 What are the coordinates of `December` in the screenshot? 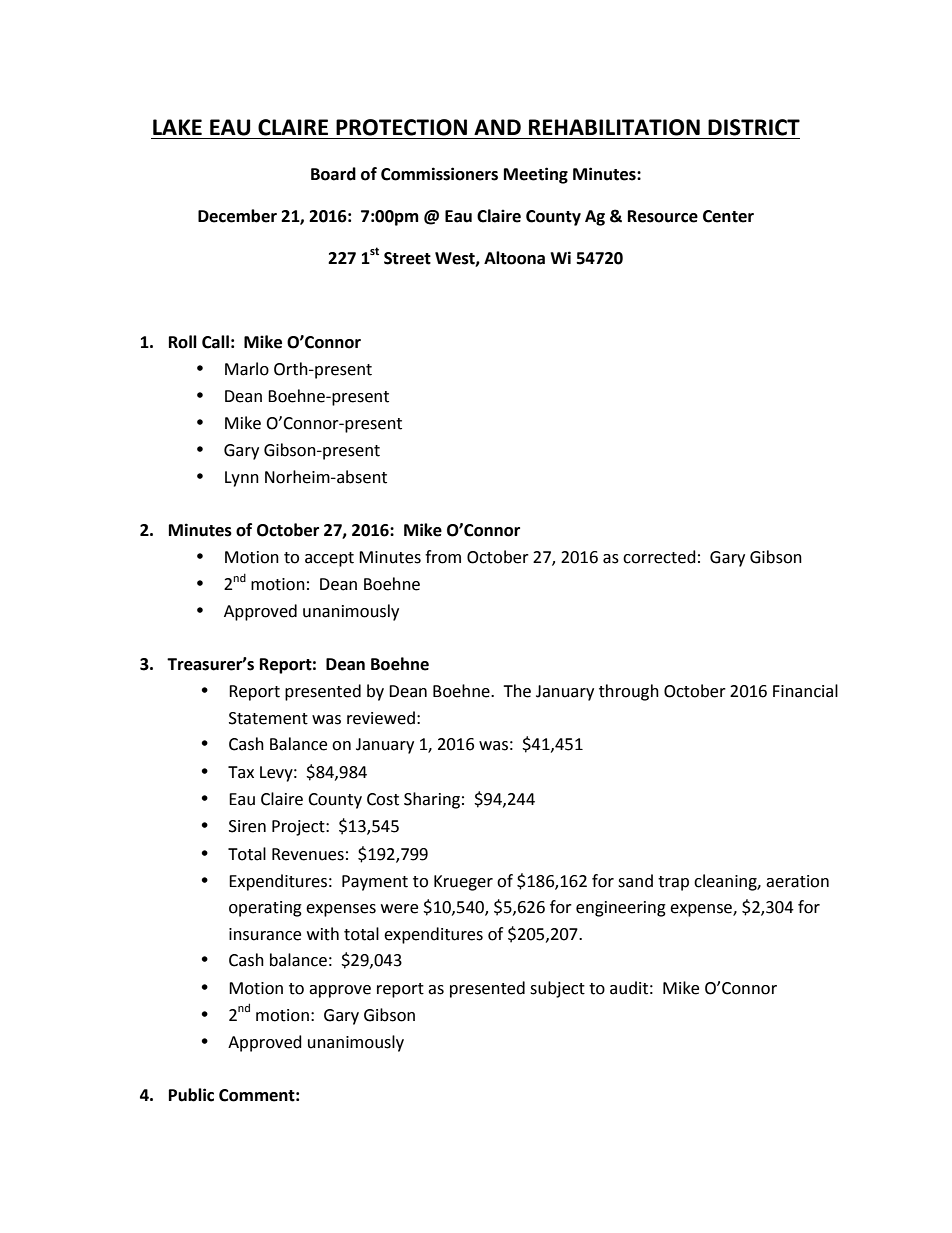 It's located at (237, 216).
